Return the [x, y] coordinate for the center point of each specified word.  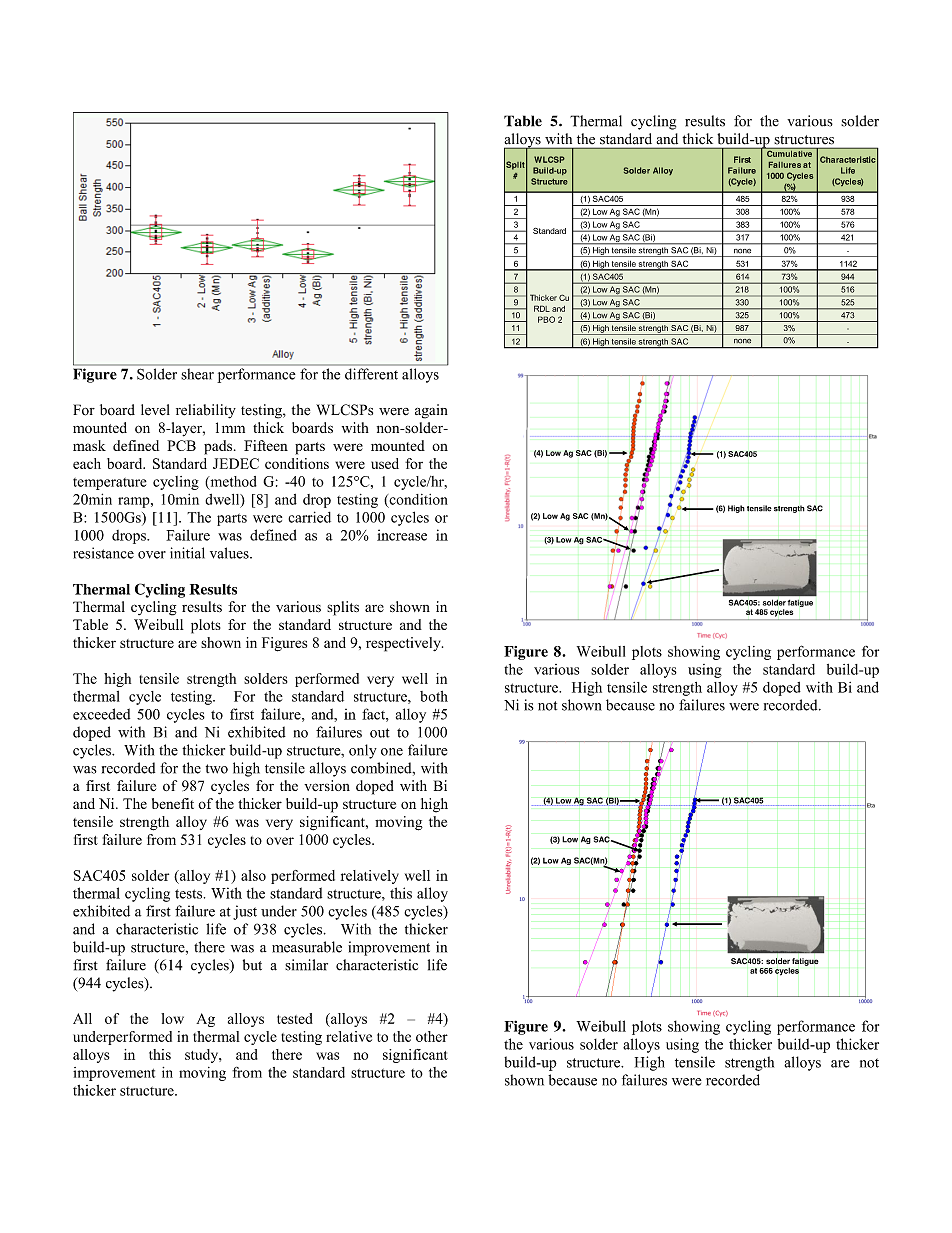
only [363, 751]
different [371, 374]
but [252, 965]
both [434, 696]
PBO [546, 319]
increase [402, 535]
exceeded [101, 714]
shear [198, 374]
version [327, 785]
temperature [110, 484]
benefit [173, 803]
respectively [404, 644]
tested [295, 1018]
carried [309, 517]
